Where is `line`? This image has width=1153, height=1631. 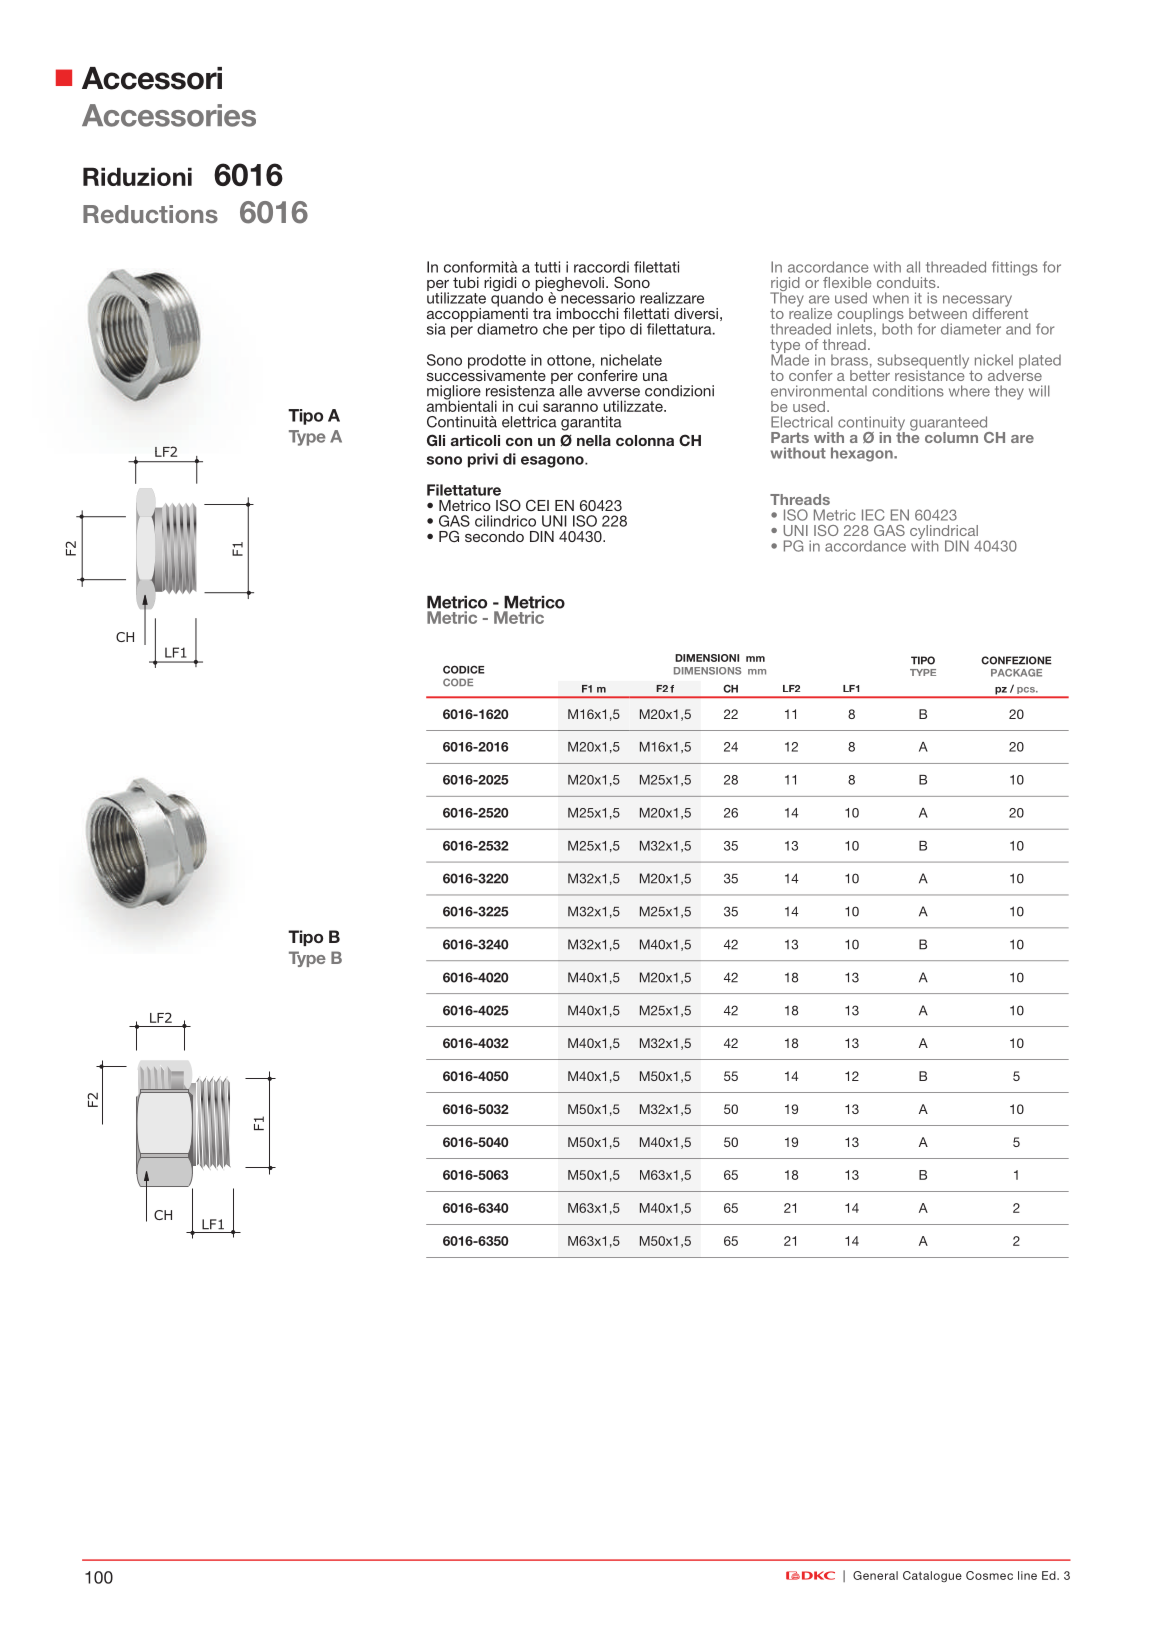
line is located at coordinates (1027, 1575).
